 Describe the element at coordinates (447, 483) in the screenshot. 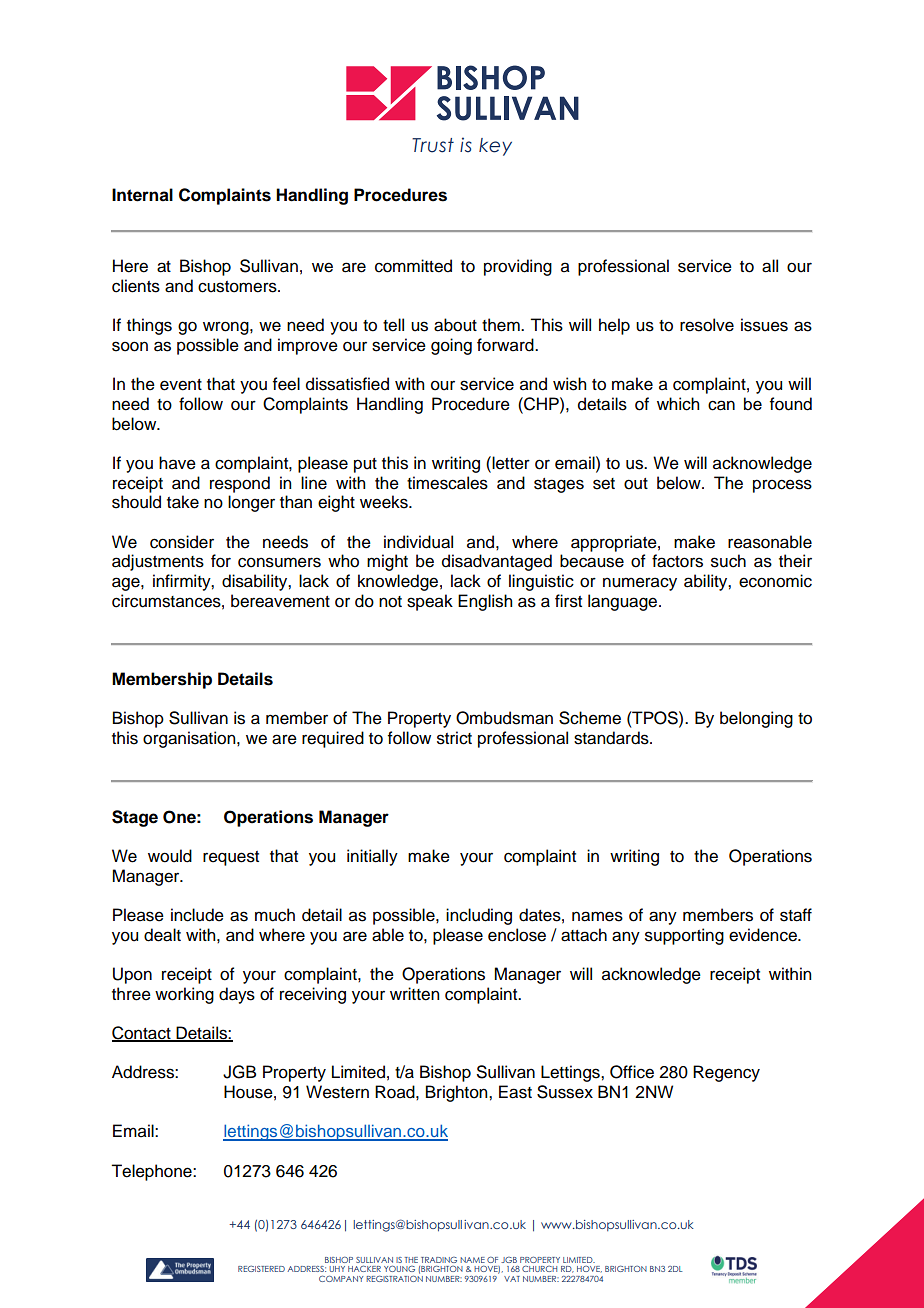

I see `timescales` at that location.
